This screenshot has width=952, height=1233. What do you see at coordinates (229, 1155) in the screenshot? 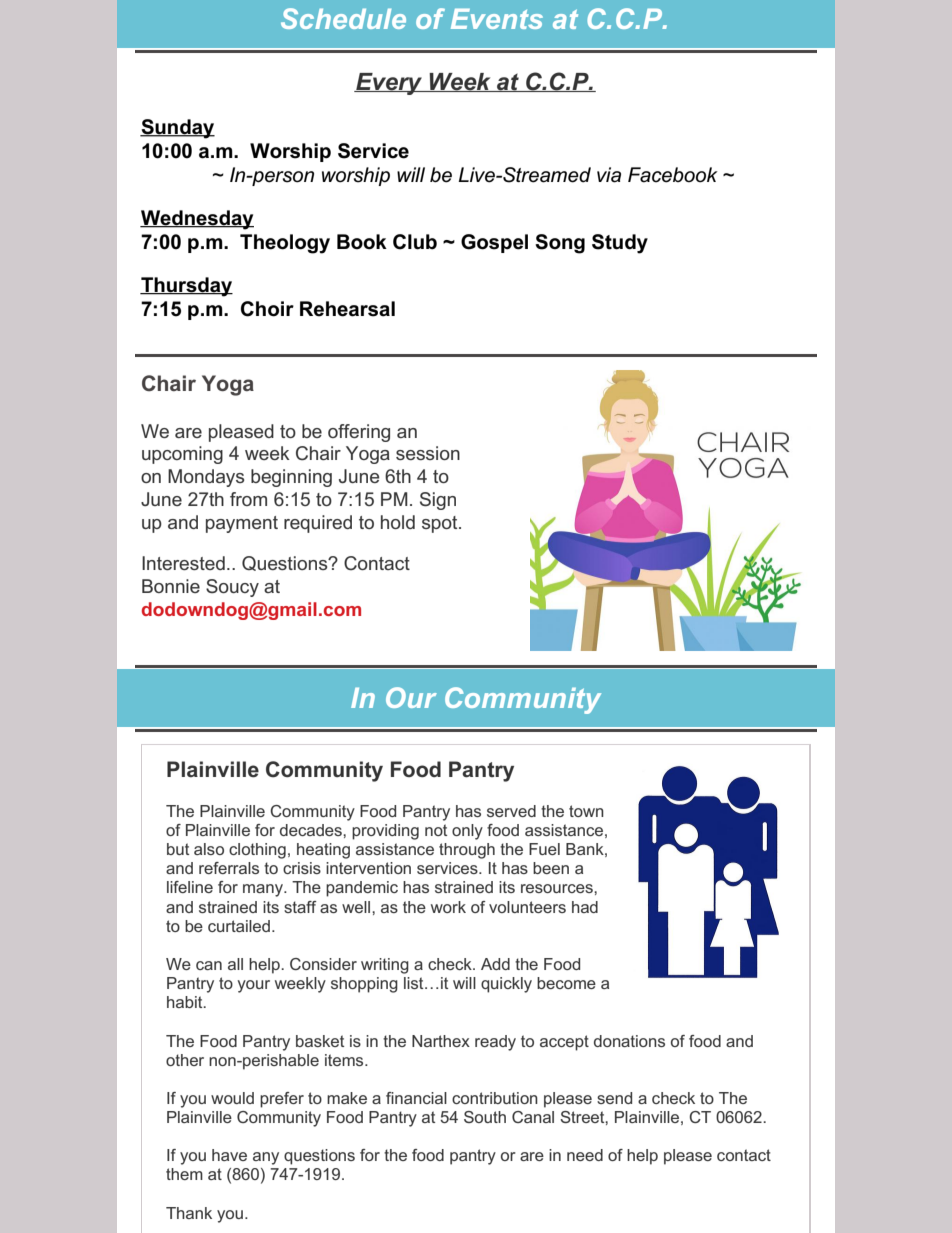
I see `have` at bounding box center [229, 1155].
